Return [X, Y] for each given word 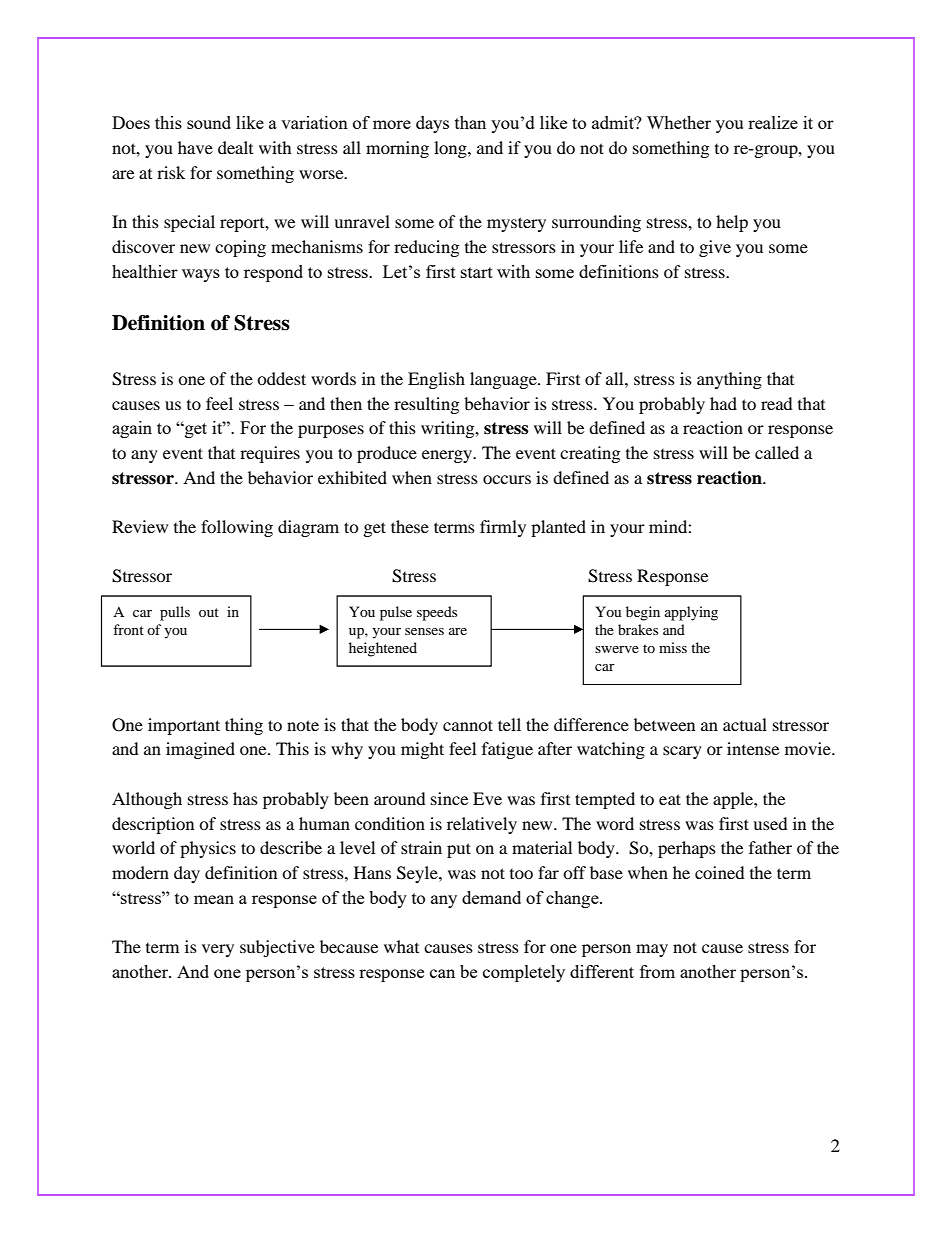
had [723, 403]
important [184, 726]
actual [745, 724]
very [218, 950]
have [195, 147]
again [132, 429]
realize [773, 122]
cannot [468, 725]
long [451, 149]
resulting [426, 405]
